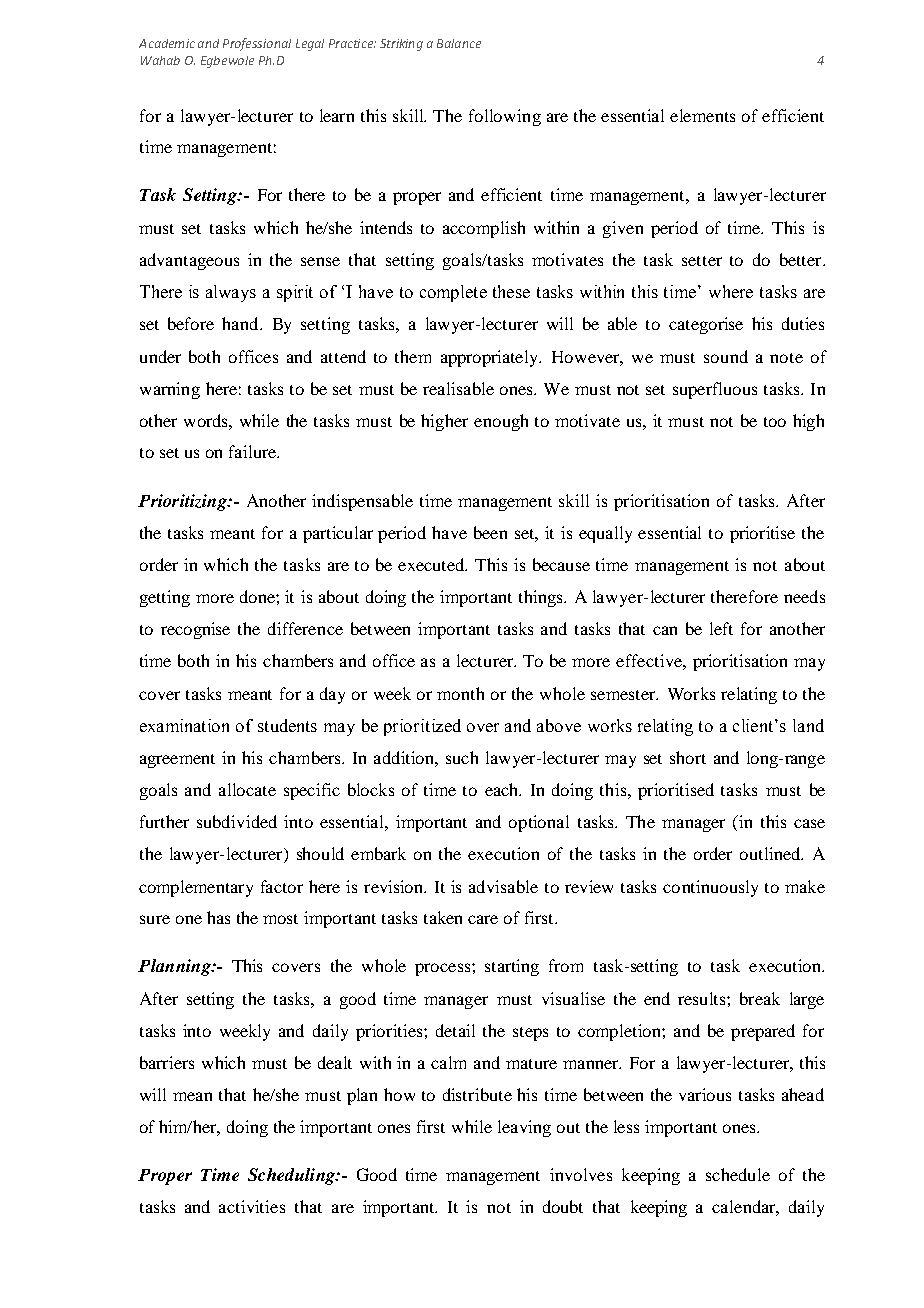 The width and height of the screenshot is (924, 1308). I want to click on elements, so click(702, 115).
